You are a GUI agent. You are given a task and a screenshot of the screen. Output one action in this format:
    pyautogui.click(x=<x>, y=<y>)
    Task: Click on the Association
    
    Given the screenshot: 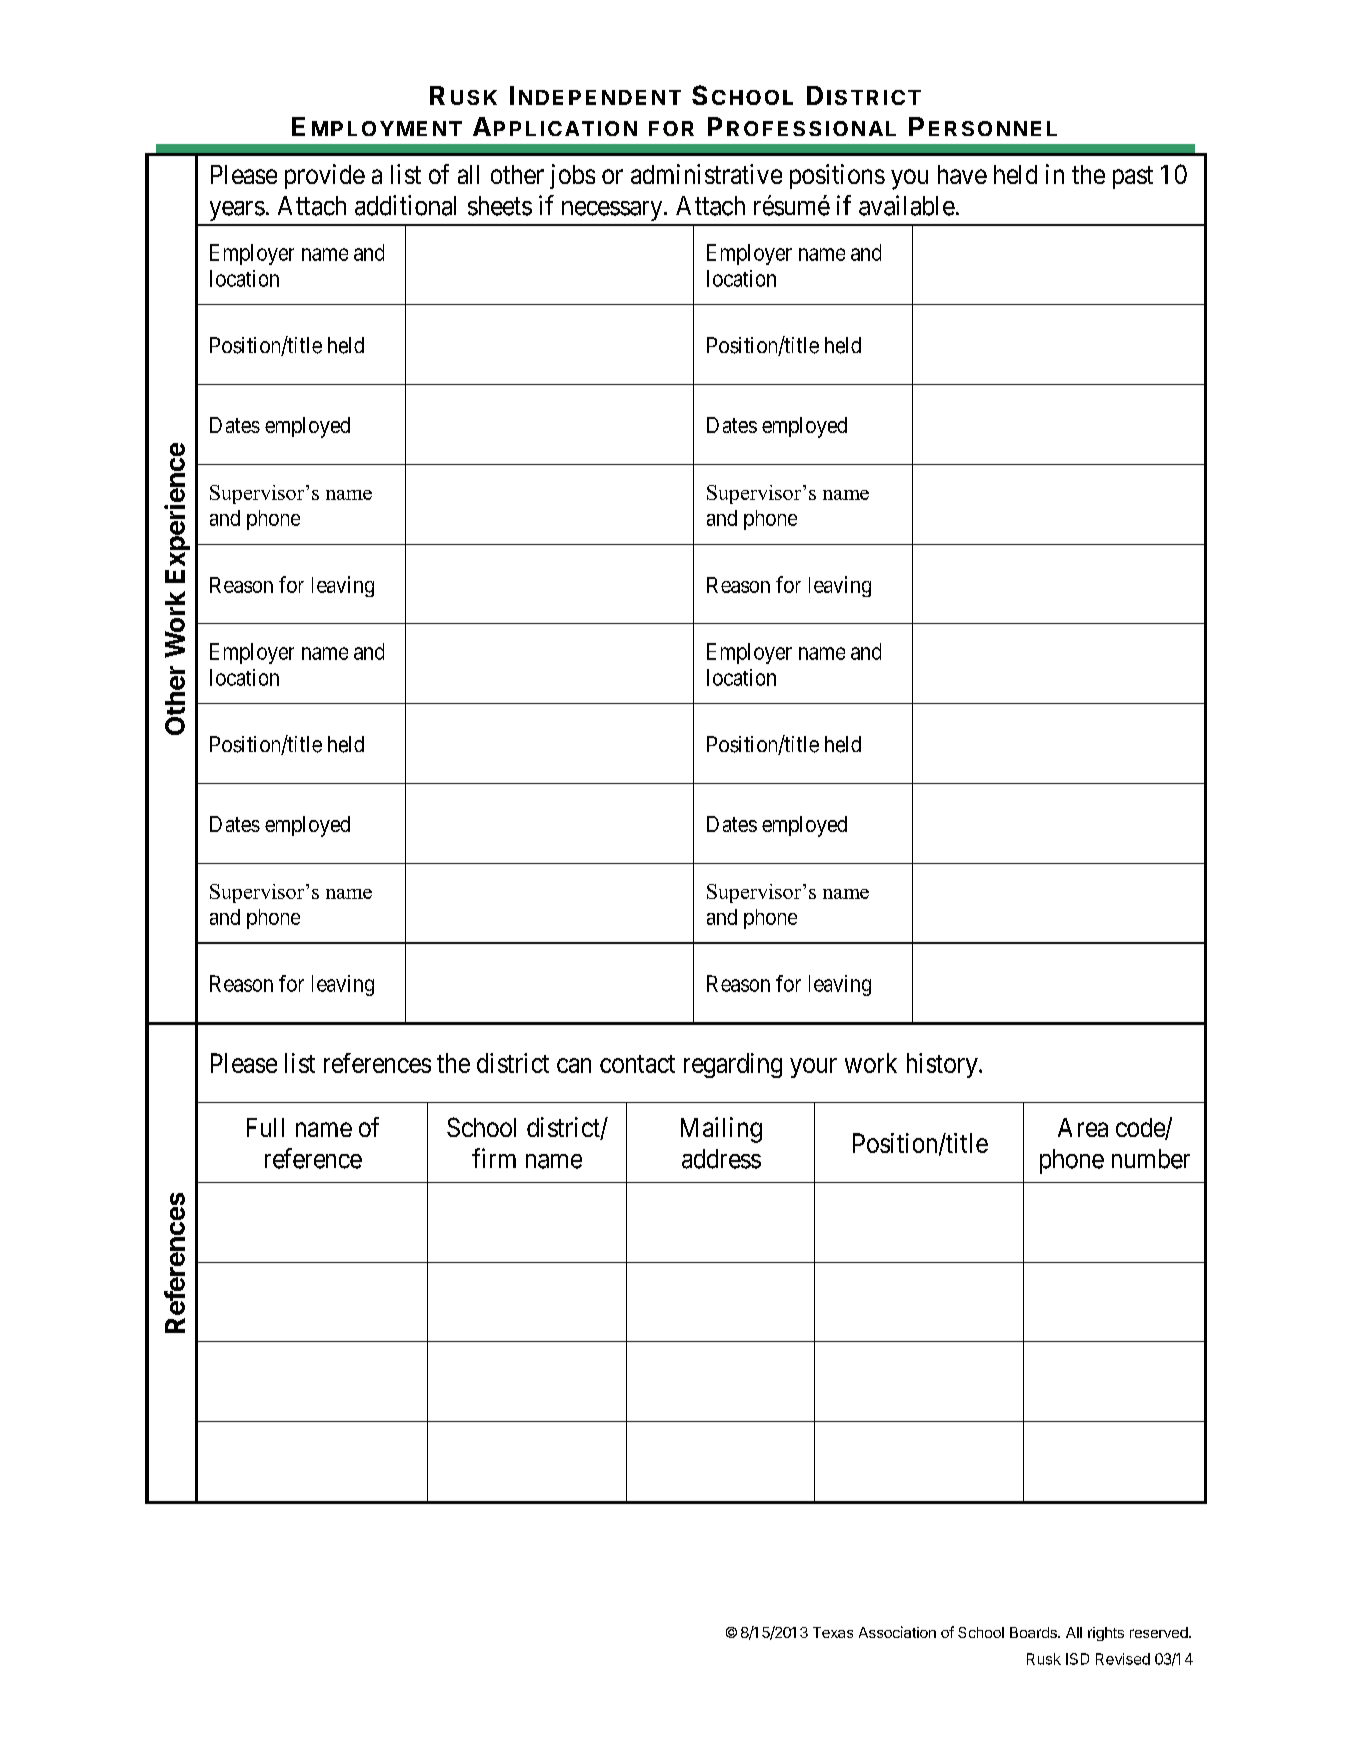 What is the action you would take?
    pyautogui.click(x=897, y=1632)
